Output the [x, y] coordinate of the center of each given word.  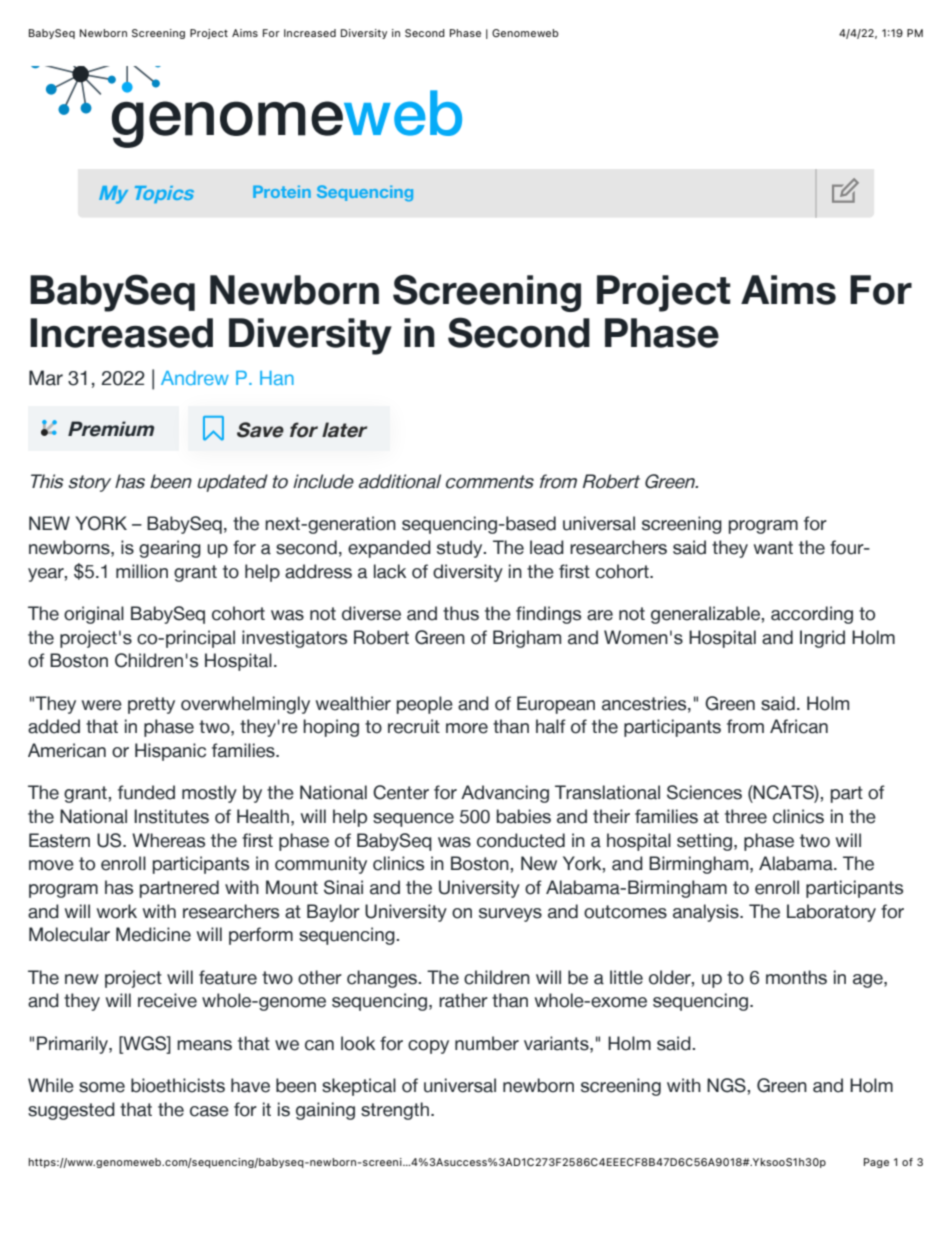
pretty [151, 705]
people [425, 705]
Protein [282, 191]
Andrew [195, 378]
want [773, 548]
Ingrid [822, 639]
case [209, 1111]
